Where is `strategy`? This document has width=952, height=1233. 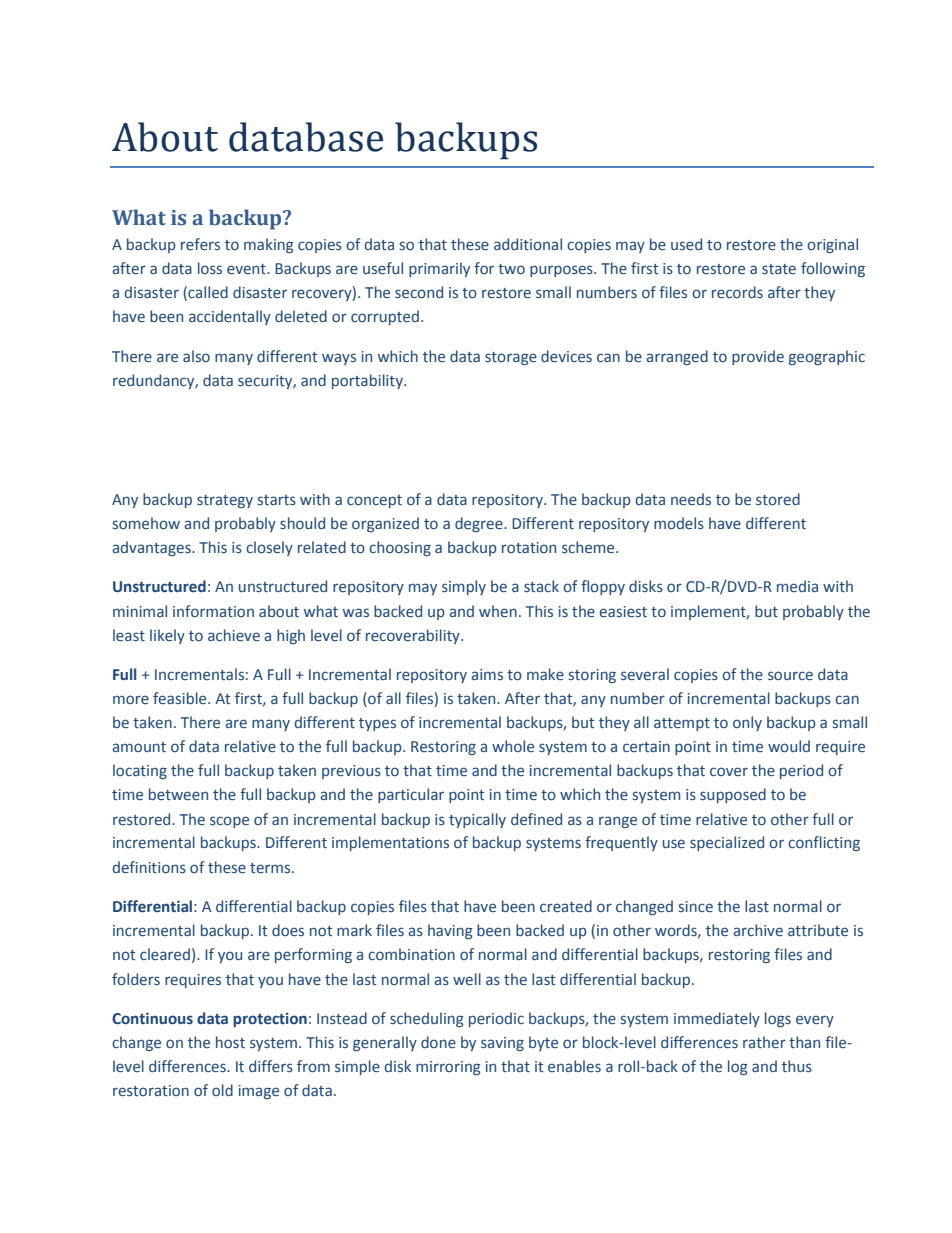 strategy is located at coordinates (225, 501).
